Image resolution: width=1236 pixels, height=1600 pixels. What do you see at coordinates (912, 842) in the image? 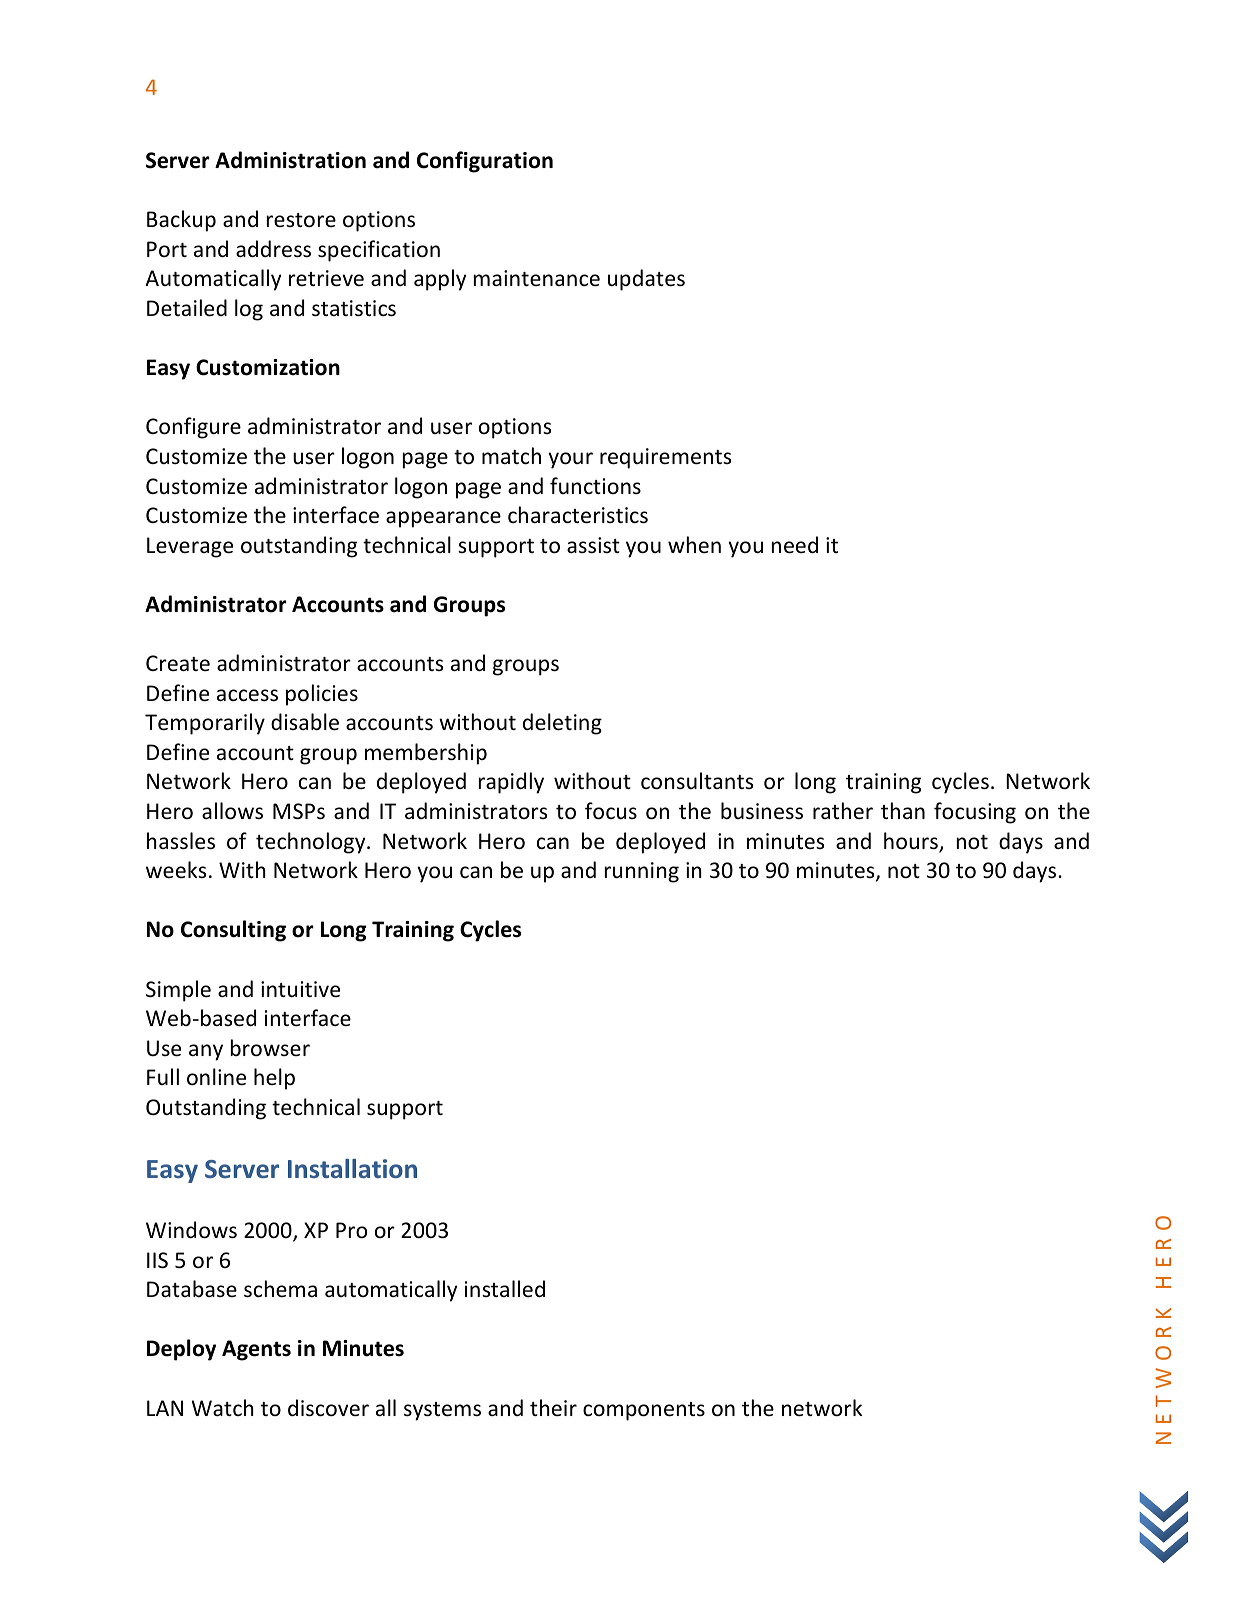
I see `hours` at bounding box center [912, 842].
